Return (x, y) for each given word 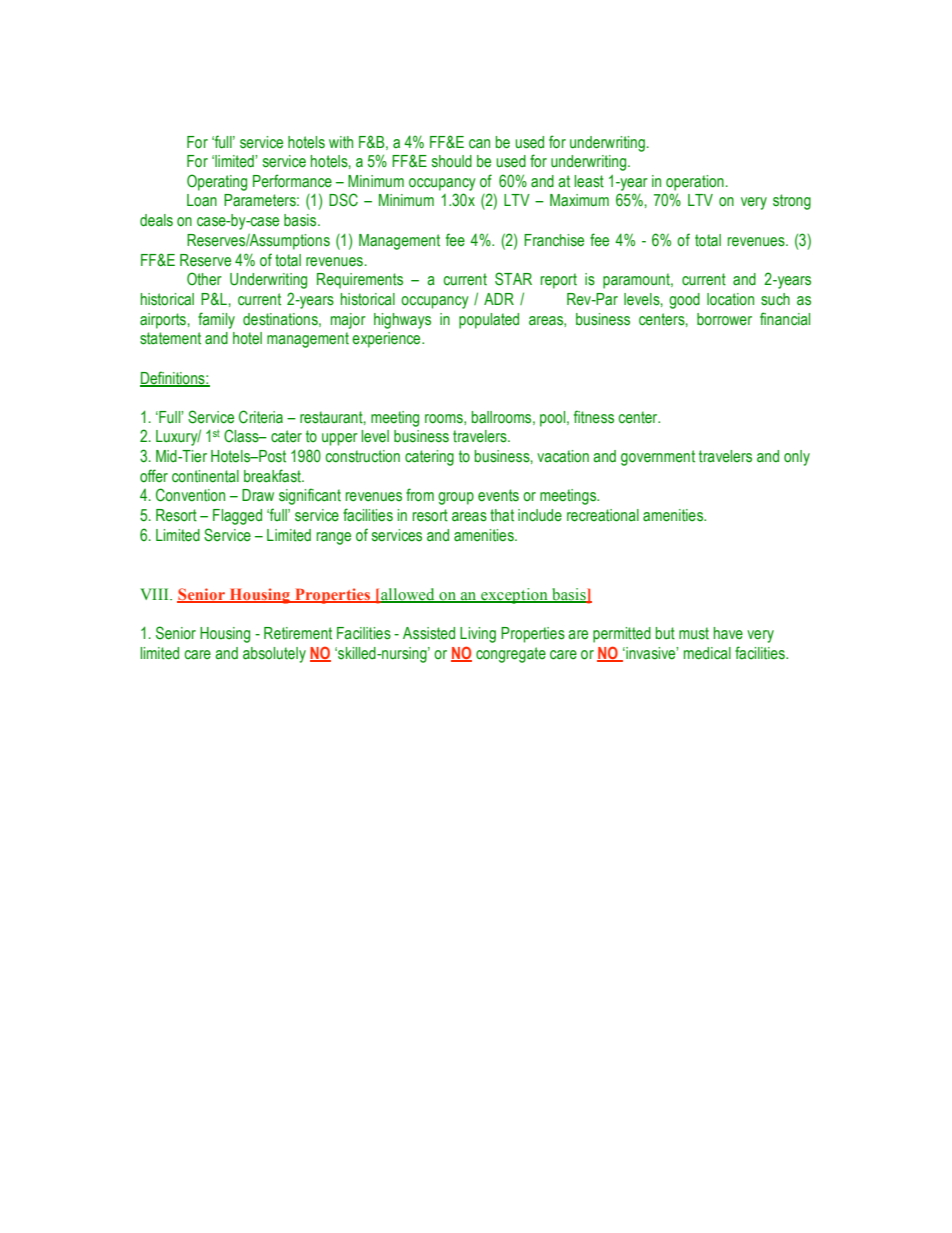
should (452, 161)
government (658, 458)
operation (695, 183)
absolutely (274, 655)
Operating (217, 182)
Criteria (261, 417)
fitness (594, 417)
